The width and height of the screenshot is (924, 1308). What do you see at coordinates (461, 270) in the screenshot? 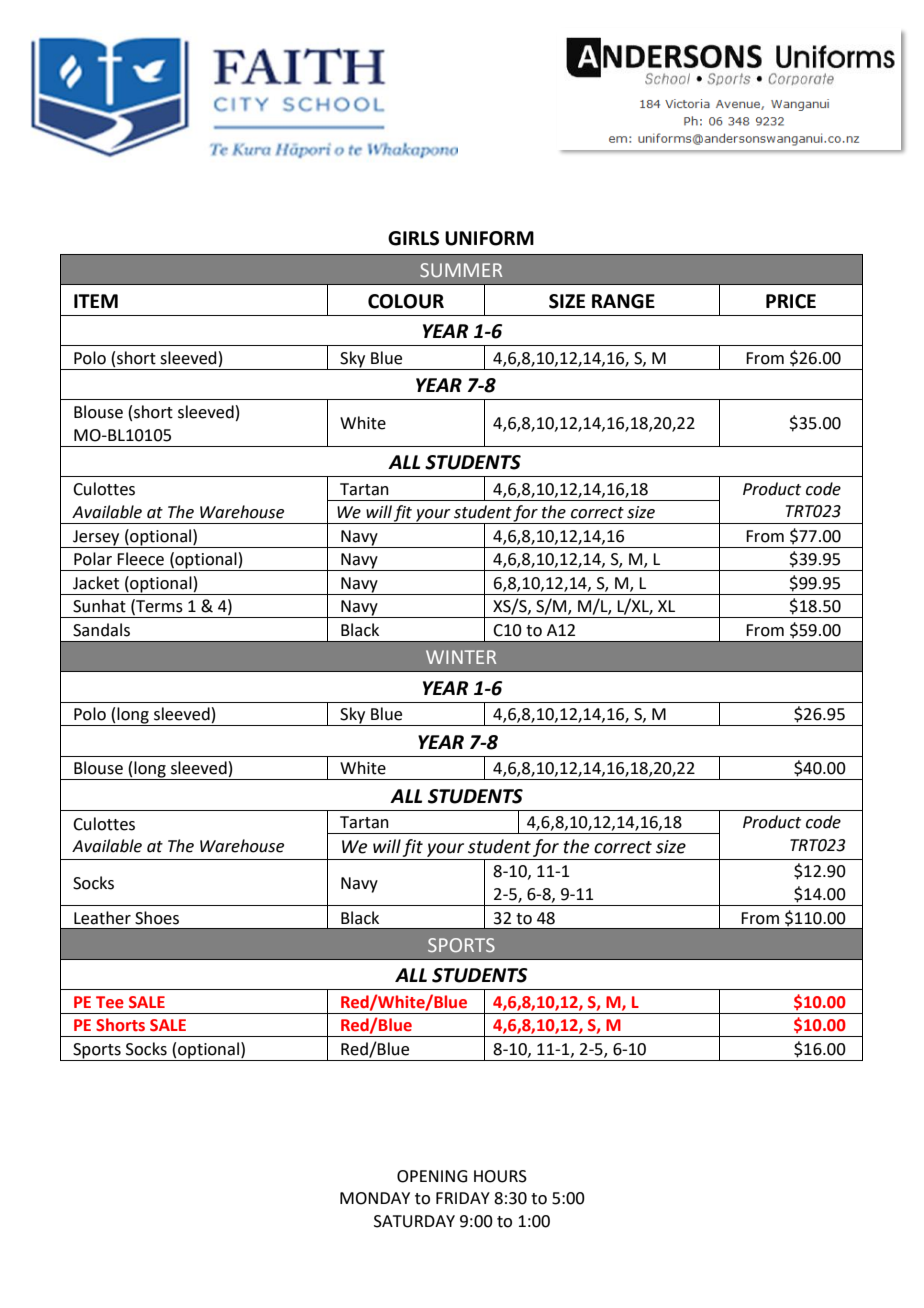
I see `SUMMER` at bounding box center [461, 270].
